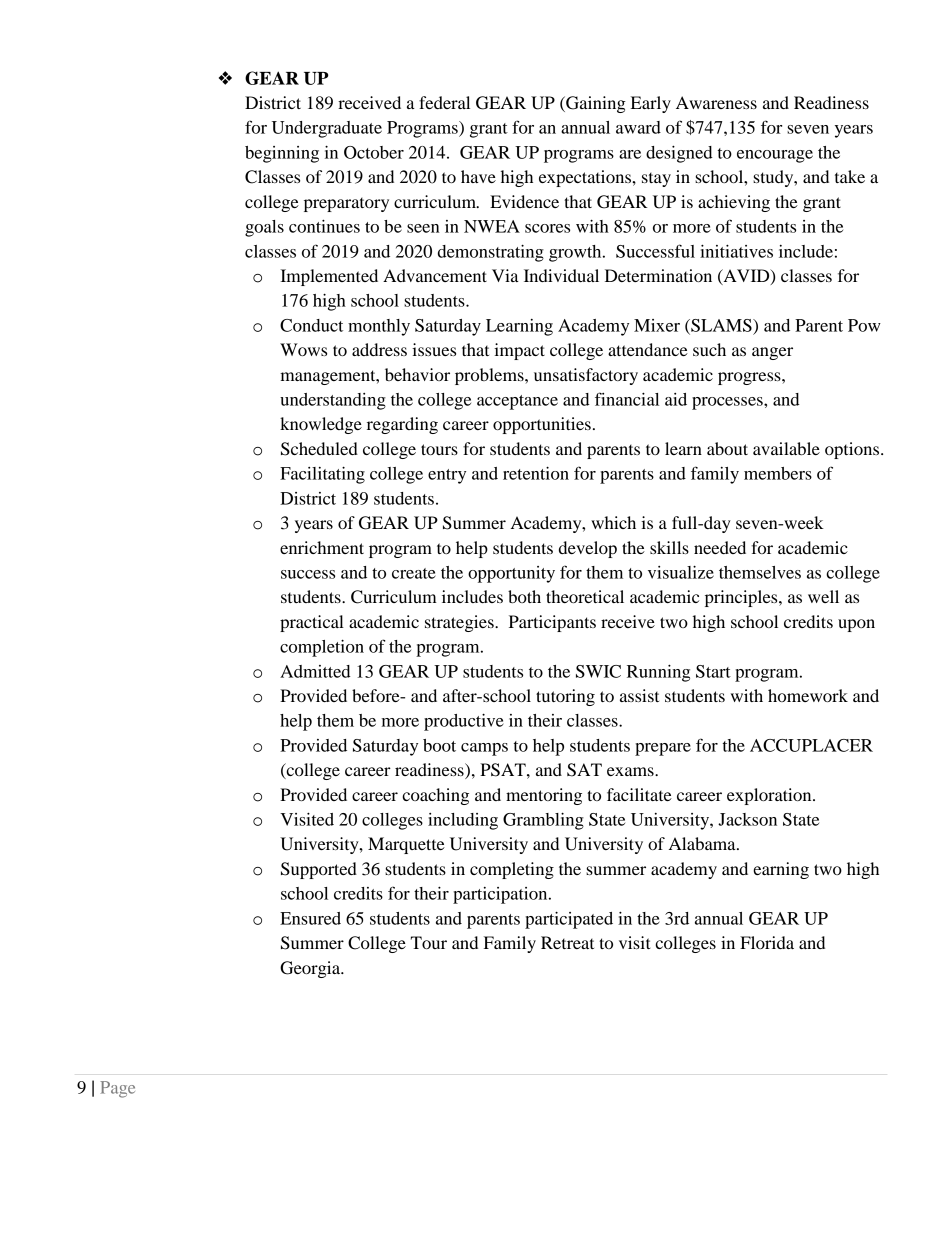  Describe the element at coordinates (742, 598) in the screenshot. I see `principles` at that location.
